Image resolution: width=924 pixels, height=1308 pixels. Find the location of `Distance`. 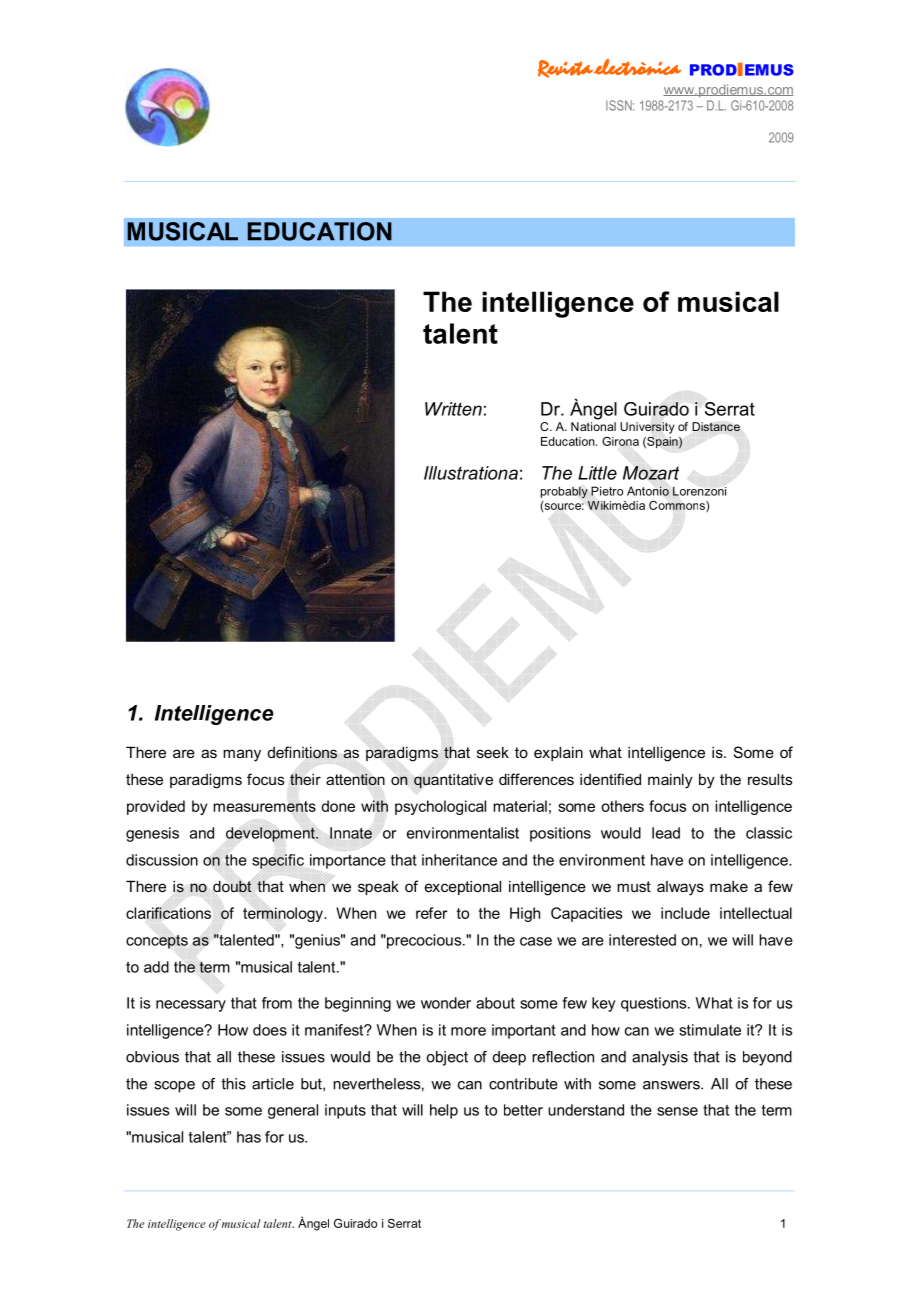

Distance is located at coordinates (716, 427).
